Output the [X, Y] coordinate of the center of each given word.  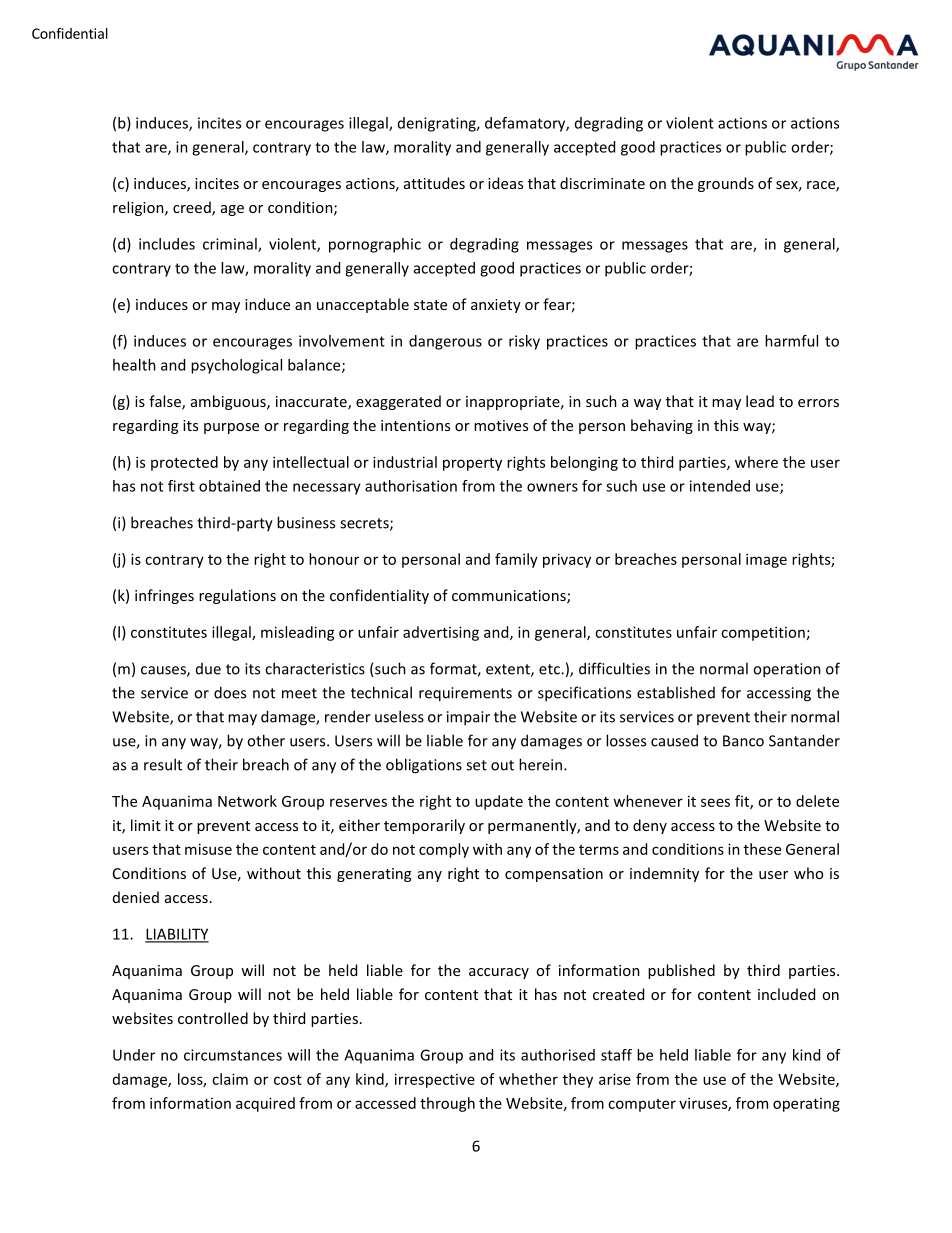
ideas [505, 183]
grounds [726, 184]
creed [193, 208]
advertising [441, 633]
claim [230, 1079]
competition [763, 633]
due [208, 669]
